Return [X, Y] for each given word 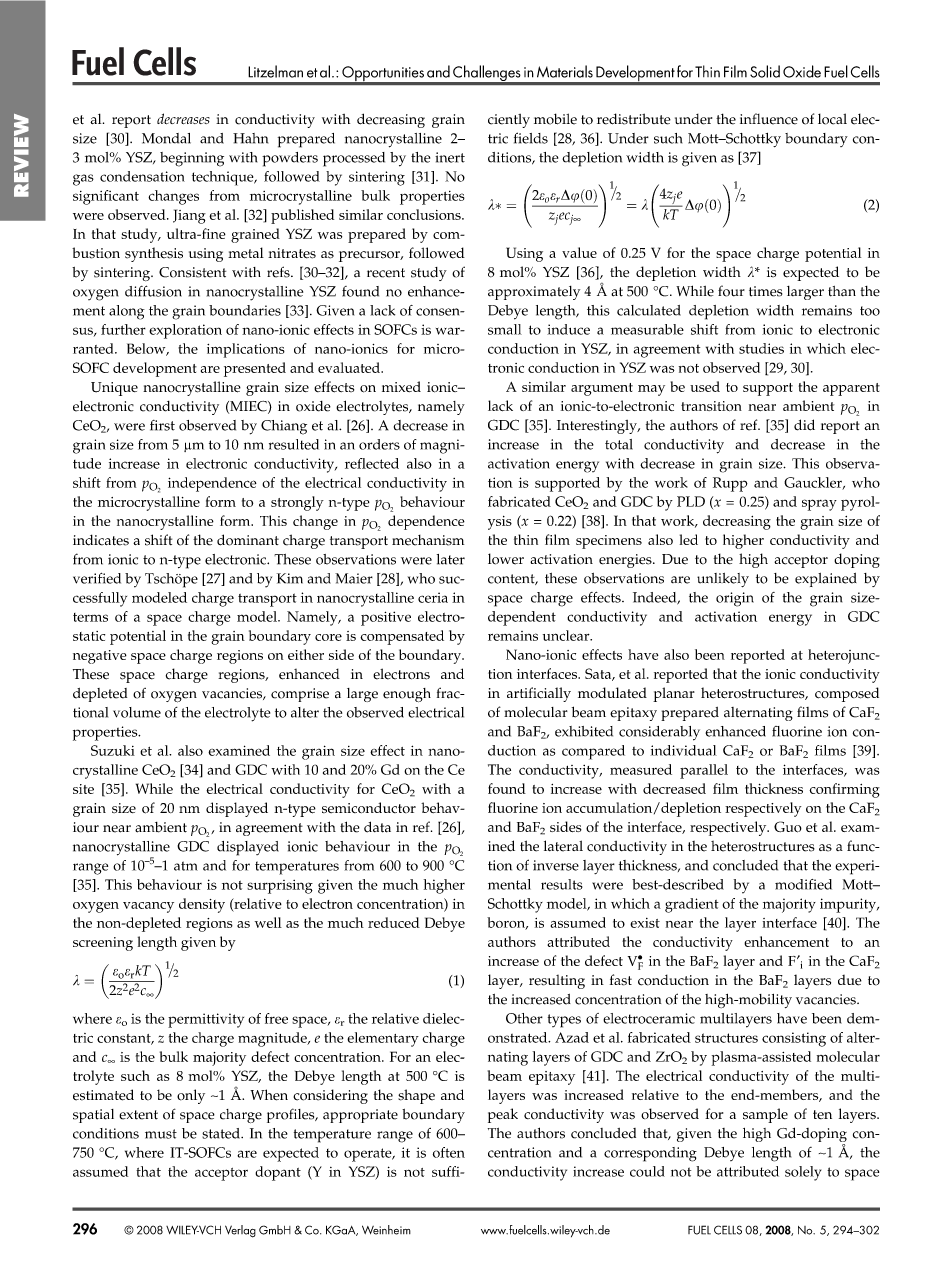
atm [186, 866]
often [449, 1152]
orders [379, 444]
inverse [556, 865]
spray [819, 505]
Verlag [240, 1231]
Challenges [487, 74]
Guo [788, 827]
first [162, 425]
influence [769, 119]
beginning [192, 159]
